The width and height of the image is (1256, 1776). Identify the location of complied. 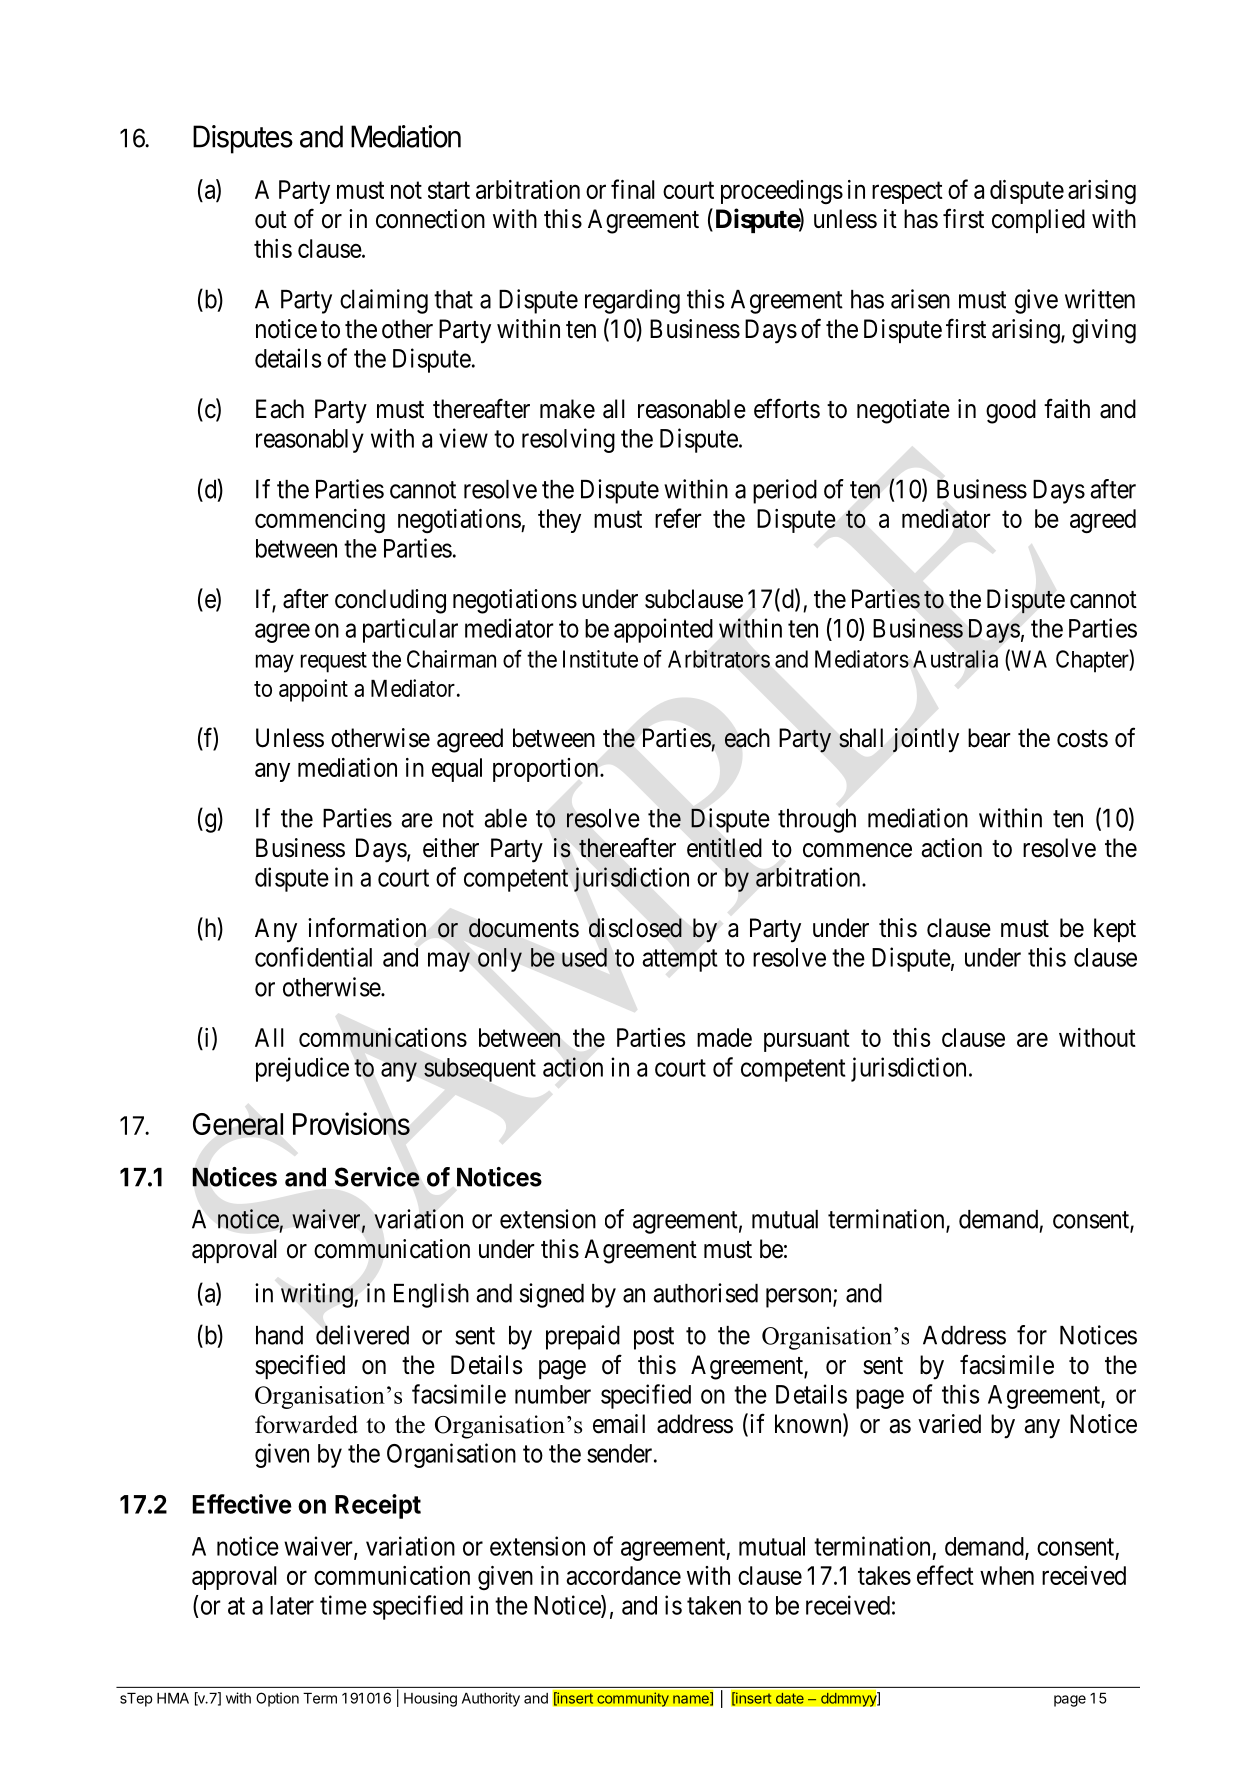
(1038, 221).
